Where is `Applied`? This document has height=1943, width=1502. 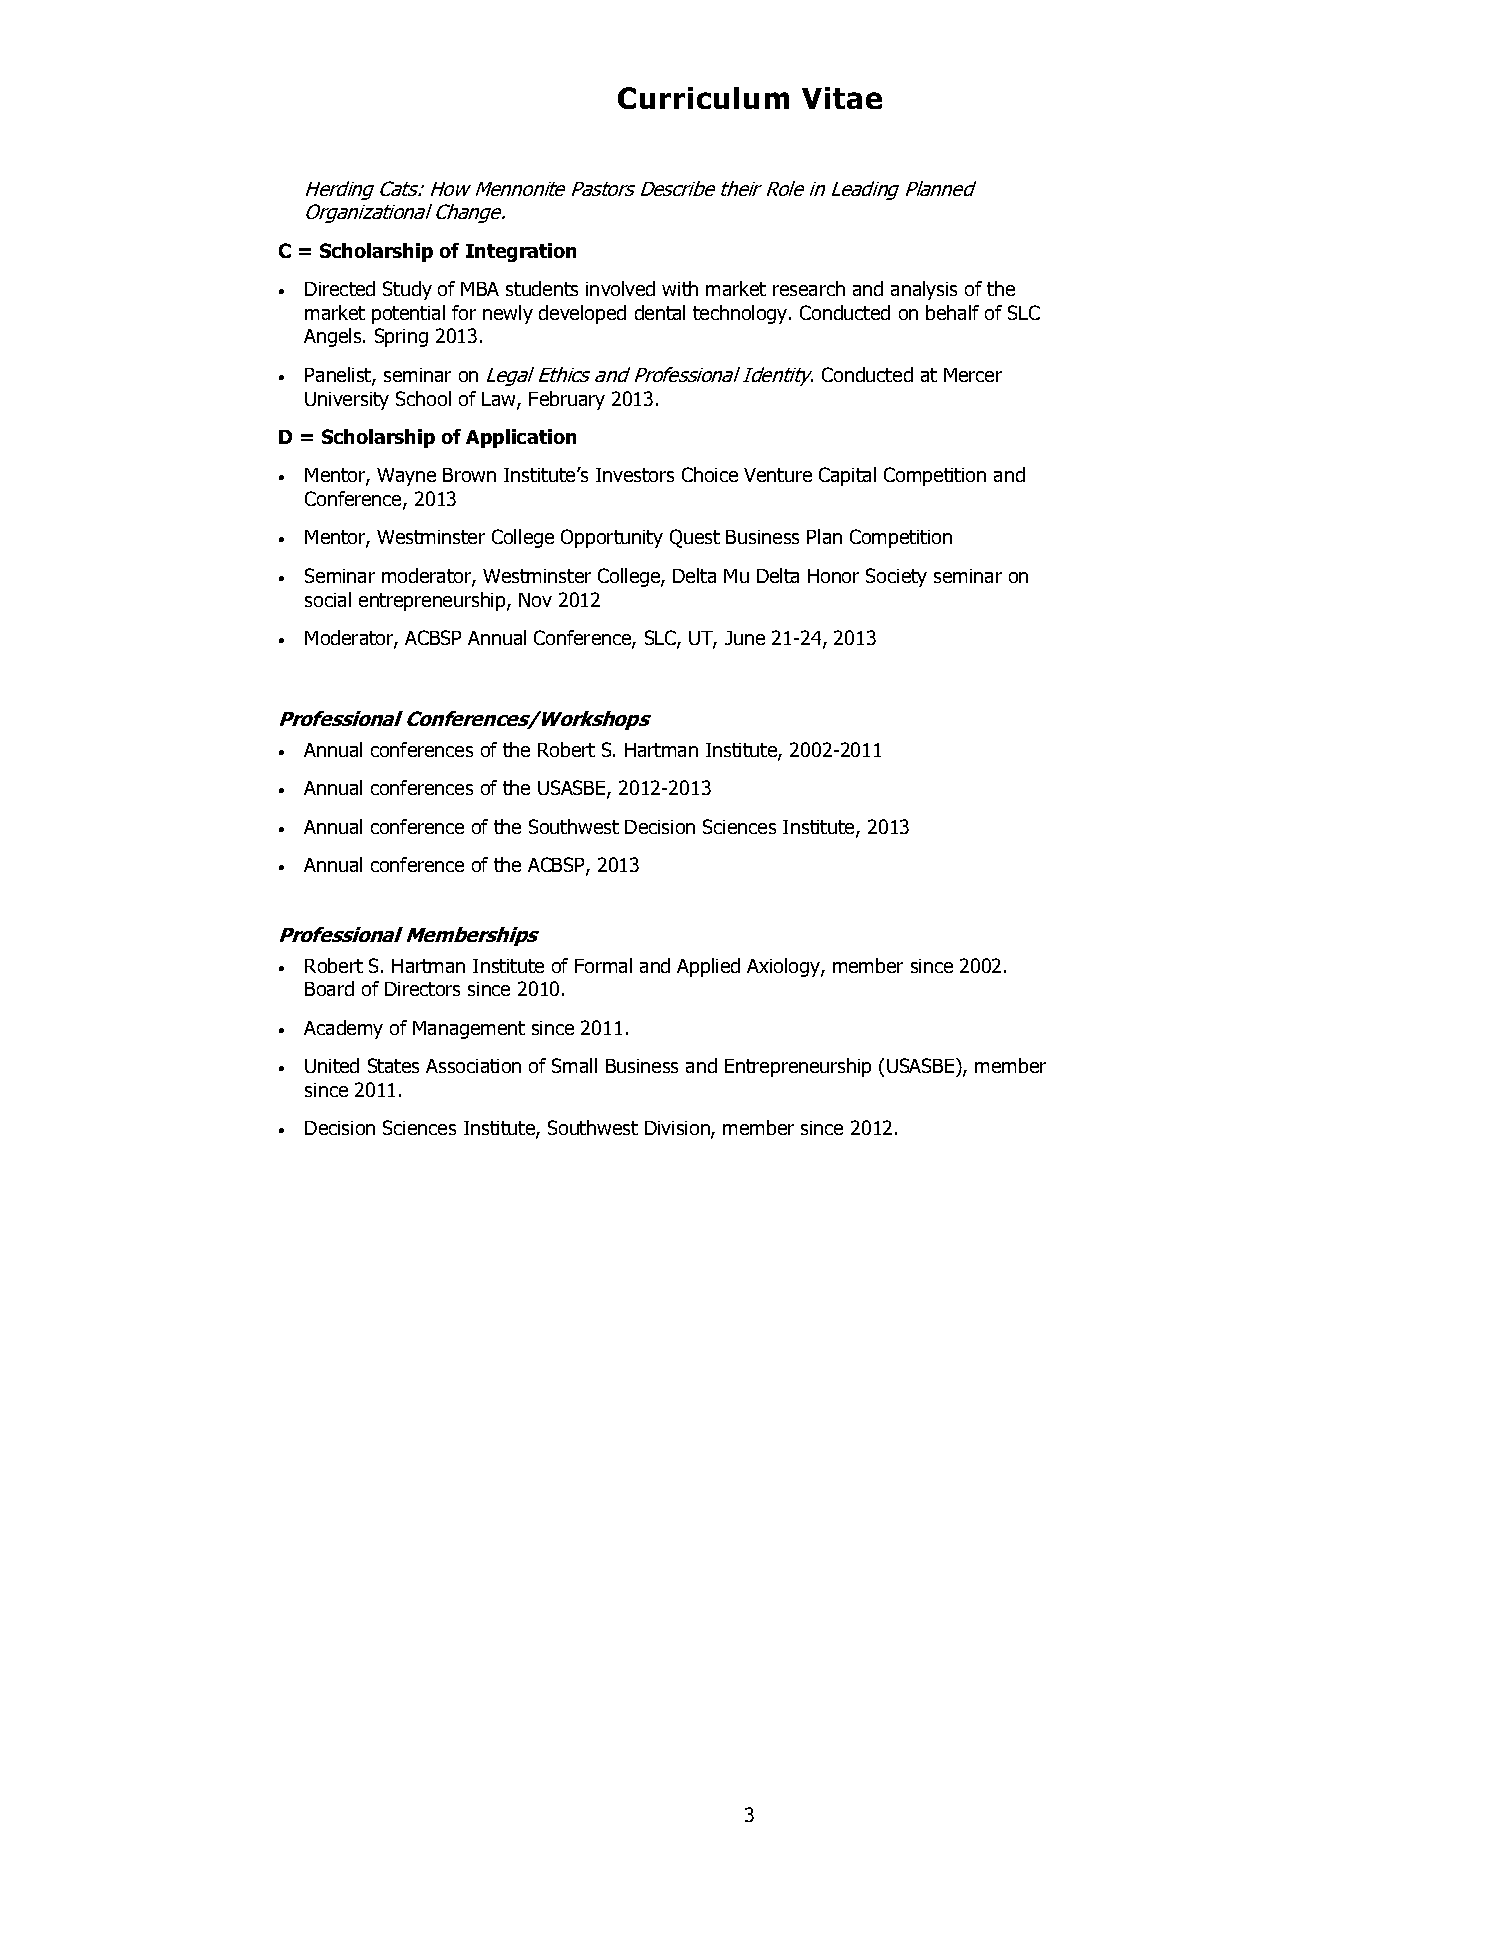
Applied is located at coordinates (708, 967).
